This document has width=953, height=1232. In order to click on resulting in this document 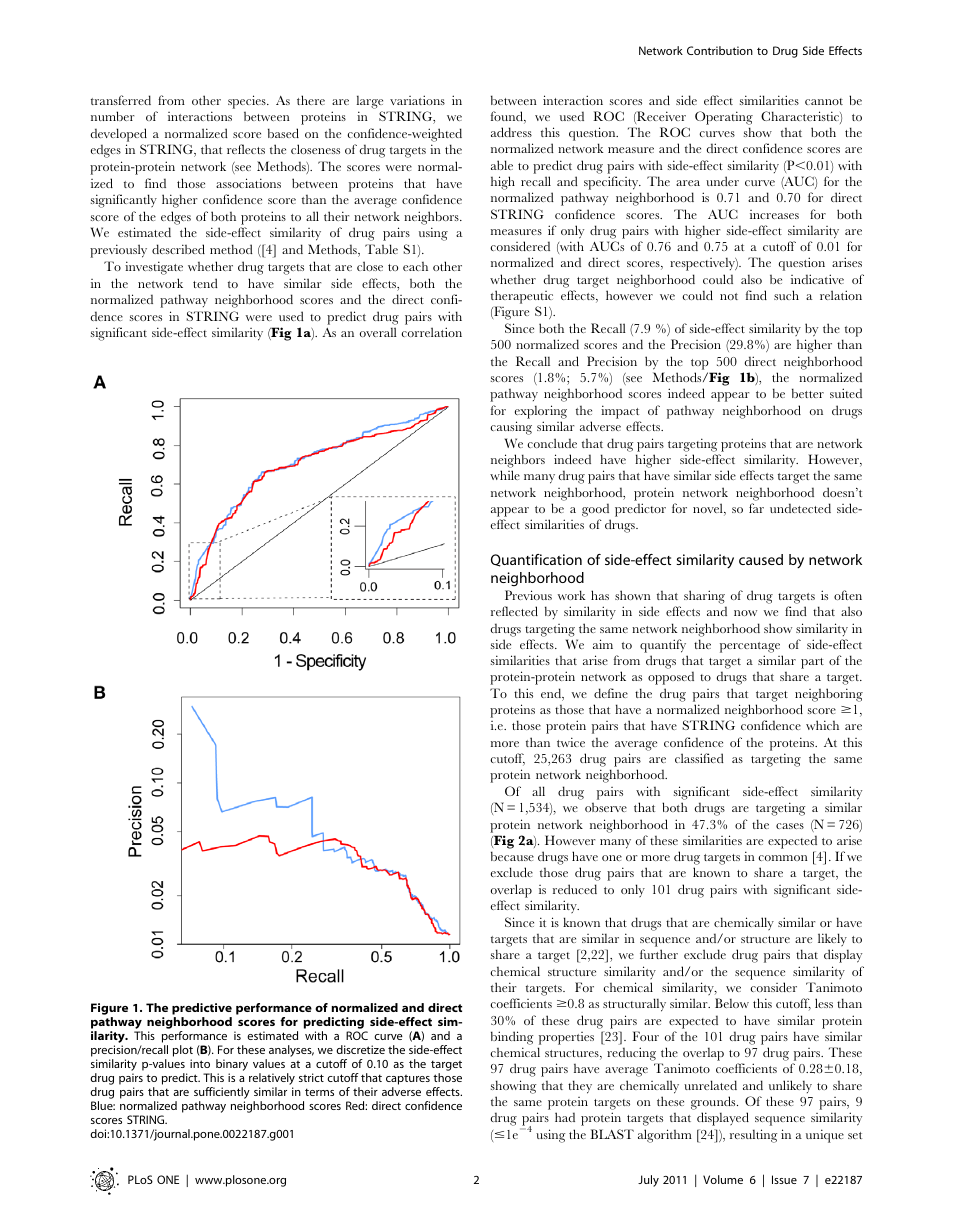, I will do `click(753, 1136)`.
